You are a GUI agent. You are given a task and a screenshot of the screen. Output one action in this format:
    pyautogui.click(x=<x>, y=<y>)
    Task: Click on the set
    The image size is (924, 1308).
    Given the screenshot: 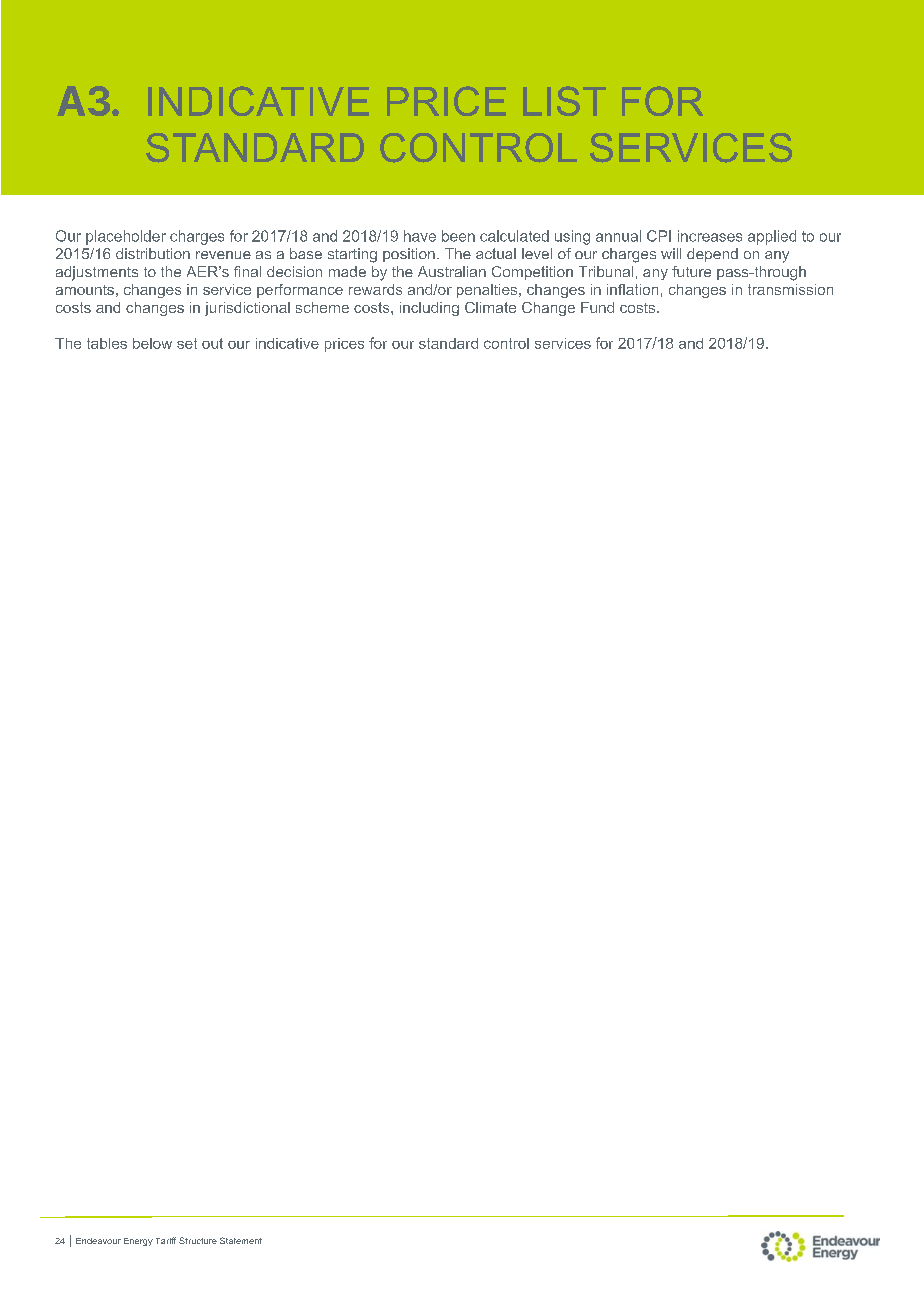 What is the action you would take?
    pyautogui.click(x=187, y=343)
